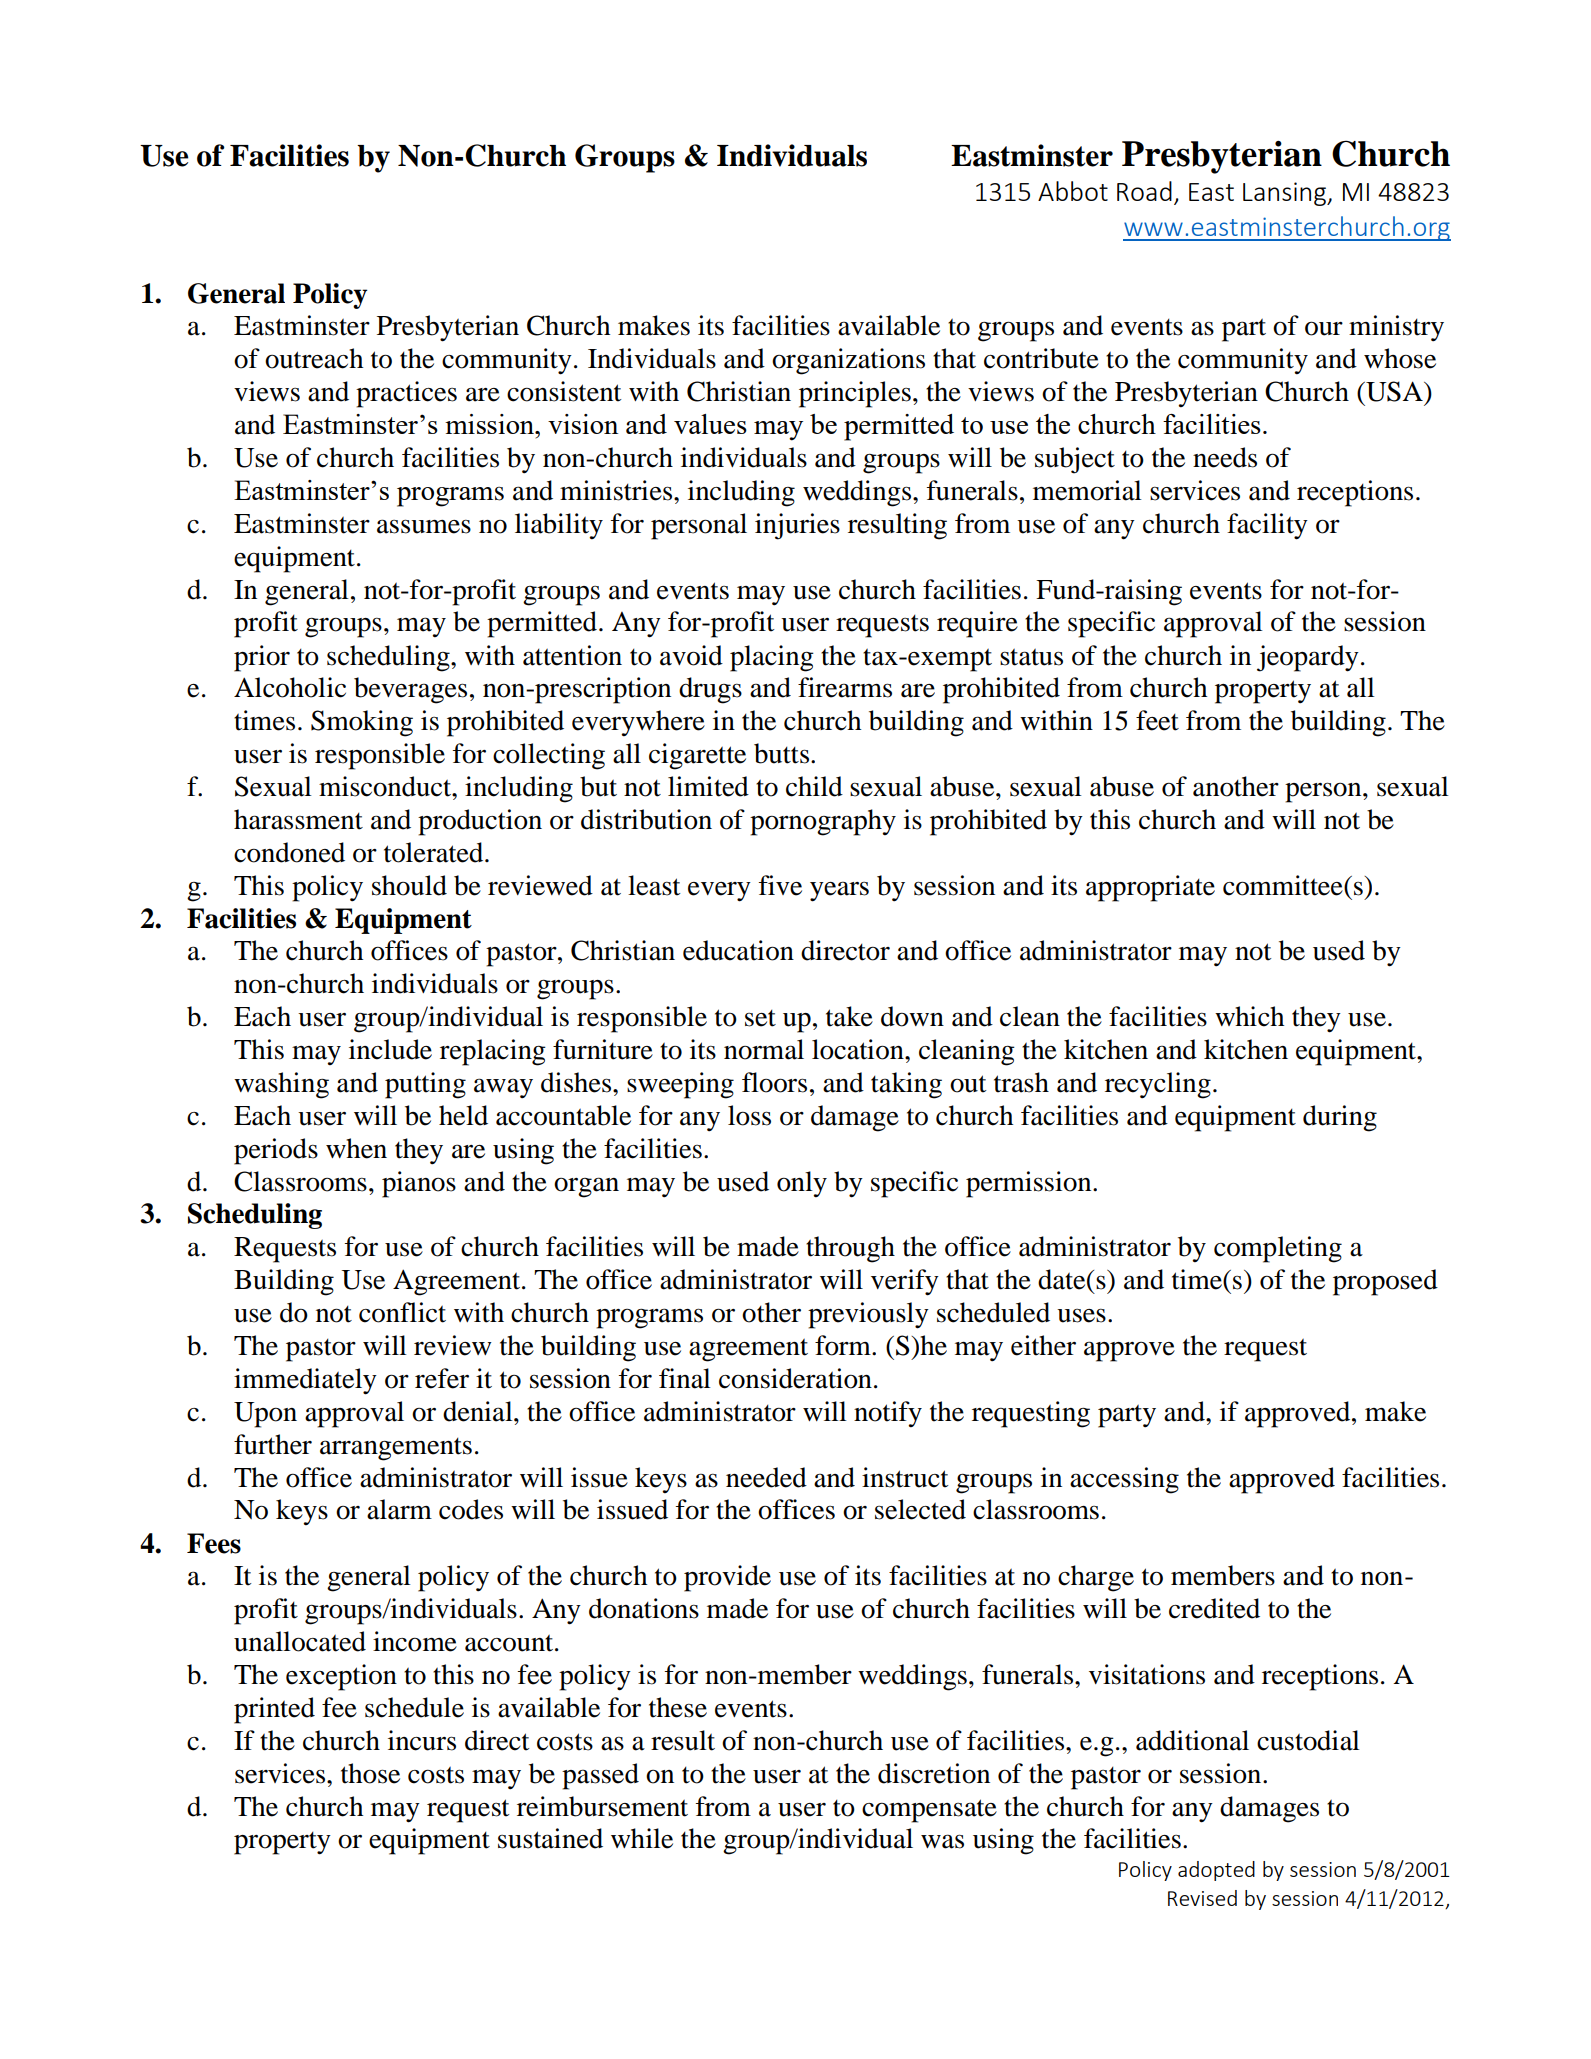 This page has height=2059, width=1591. Describe the element at coordinates (410, 690) in the page. I see `beverages` at that location.
